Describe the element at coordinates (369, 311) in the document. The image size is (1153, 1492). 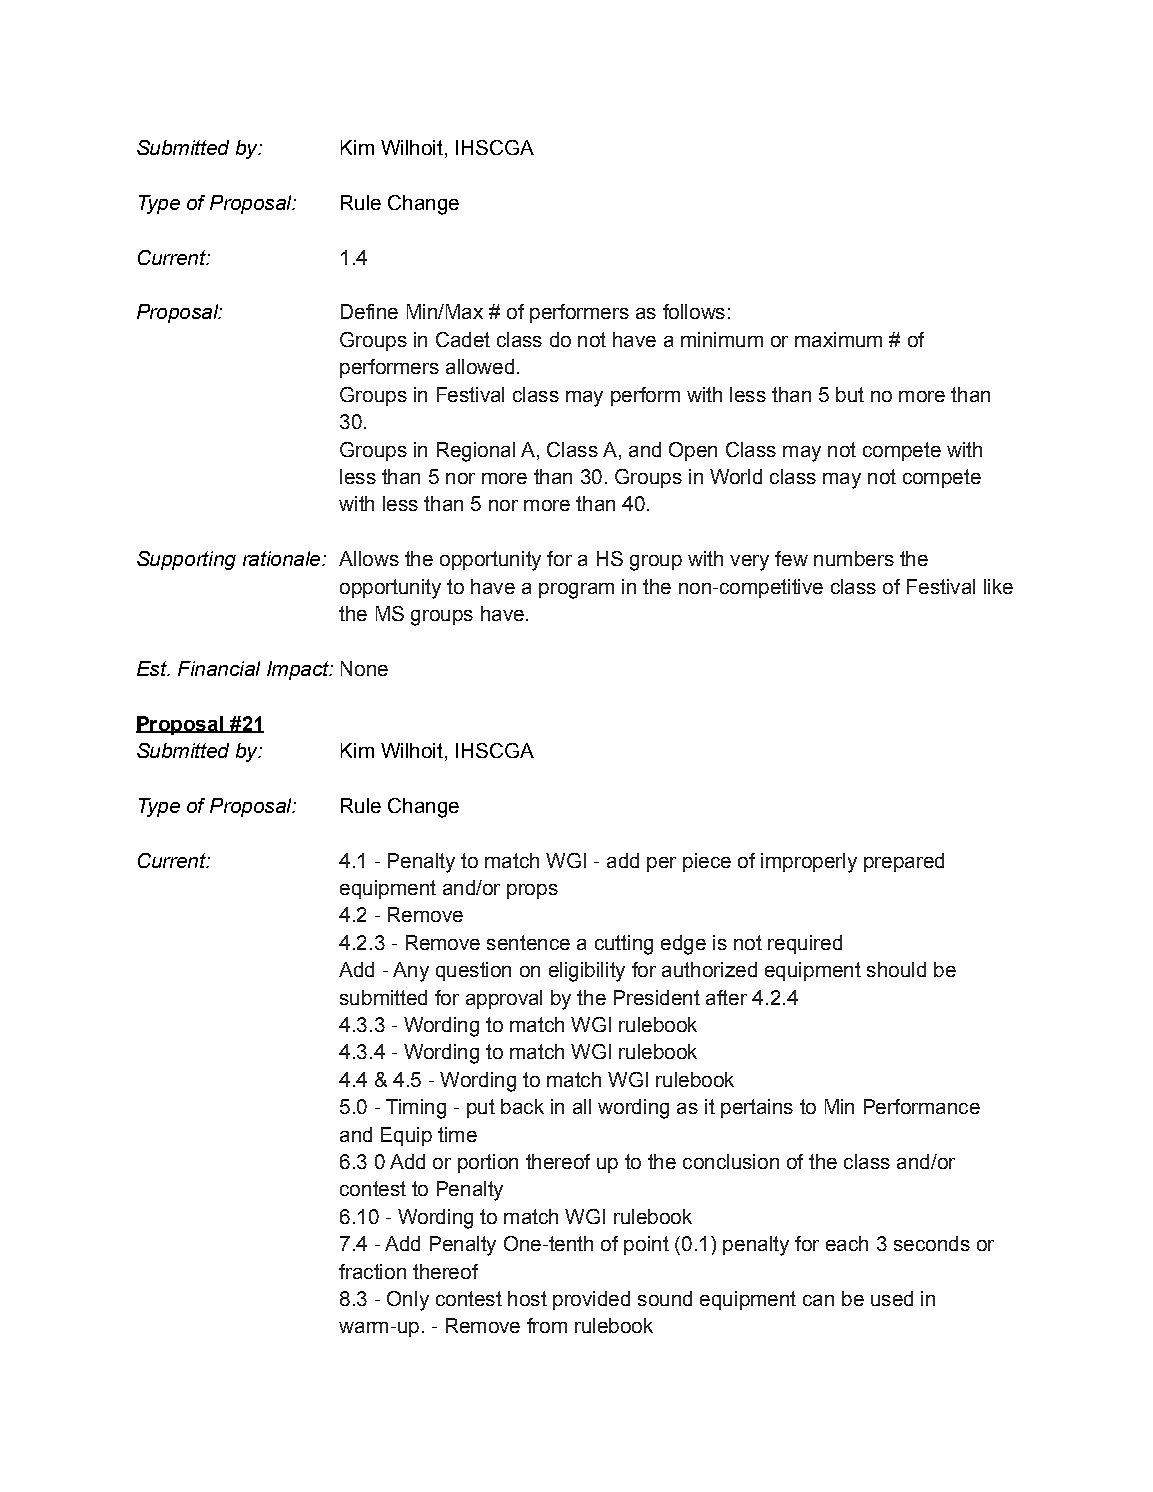
I see `Define` at that location.
